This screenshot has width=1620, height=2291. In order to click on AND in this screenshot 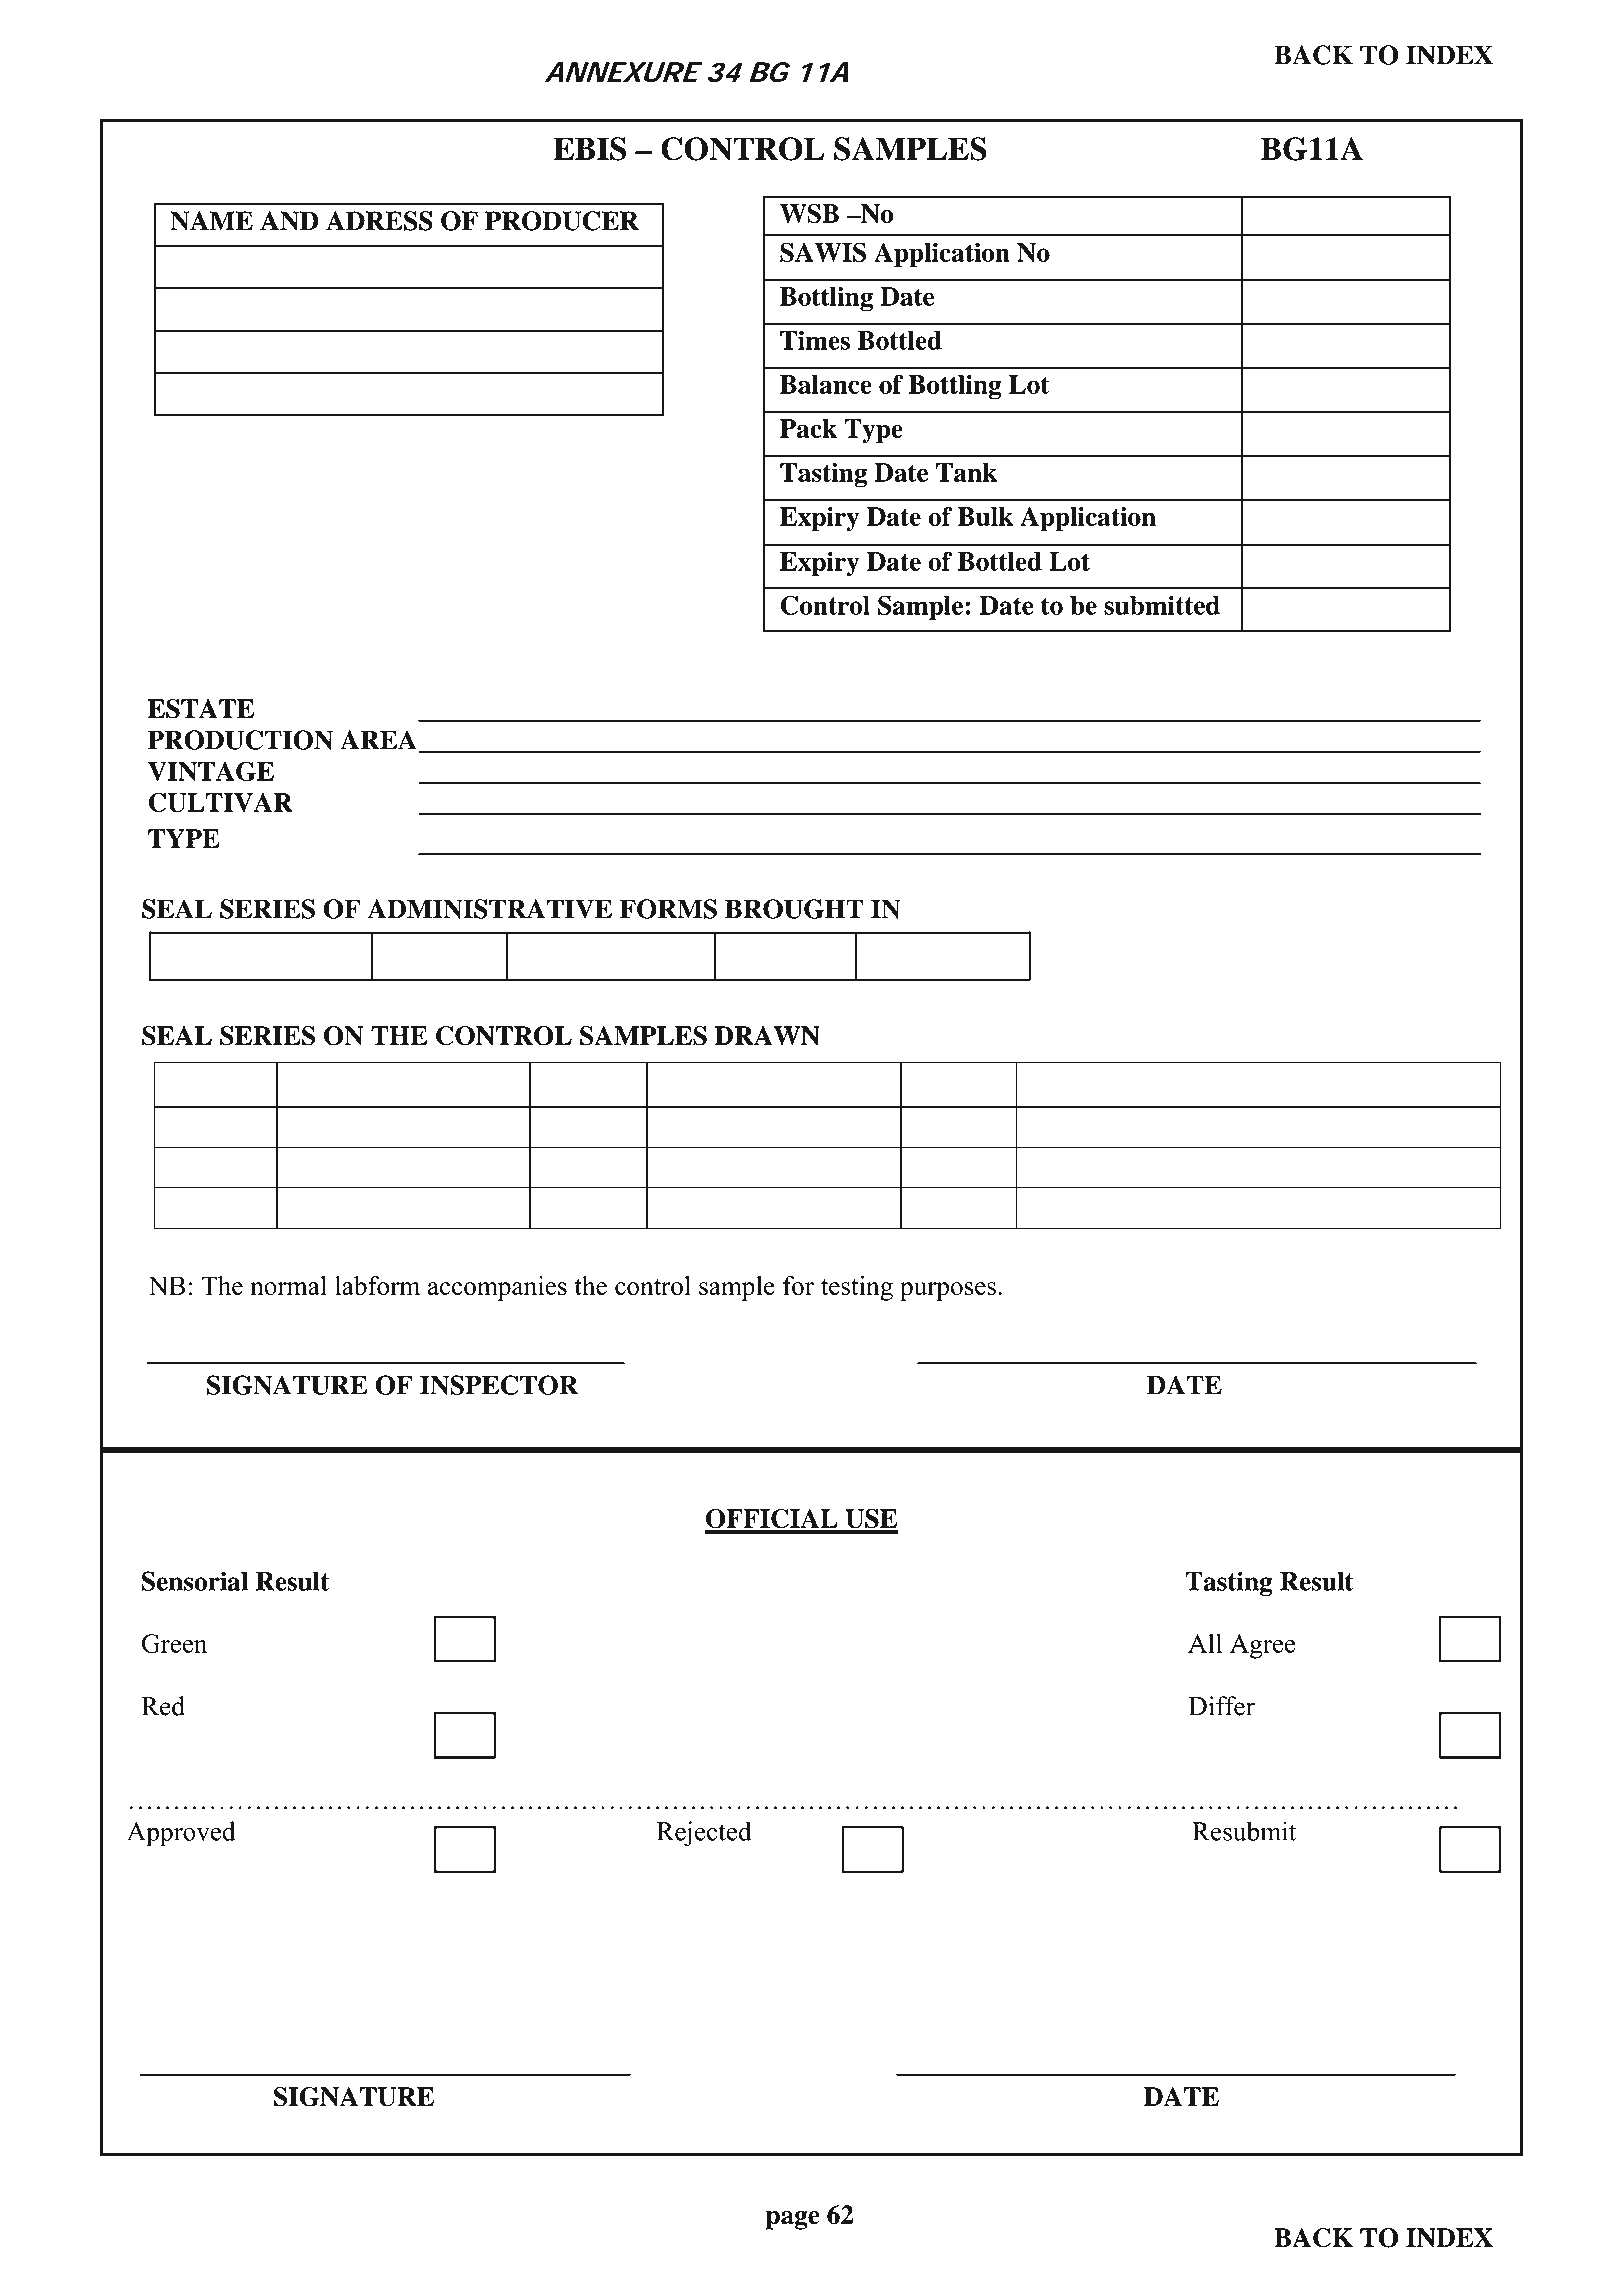, I will do `click(289, 221)`.
